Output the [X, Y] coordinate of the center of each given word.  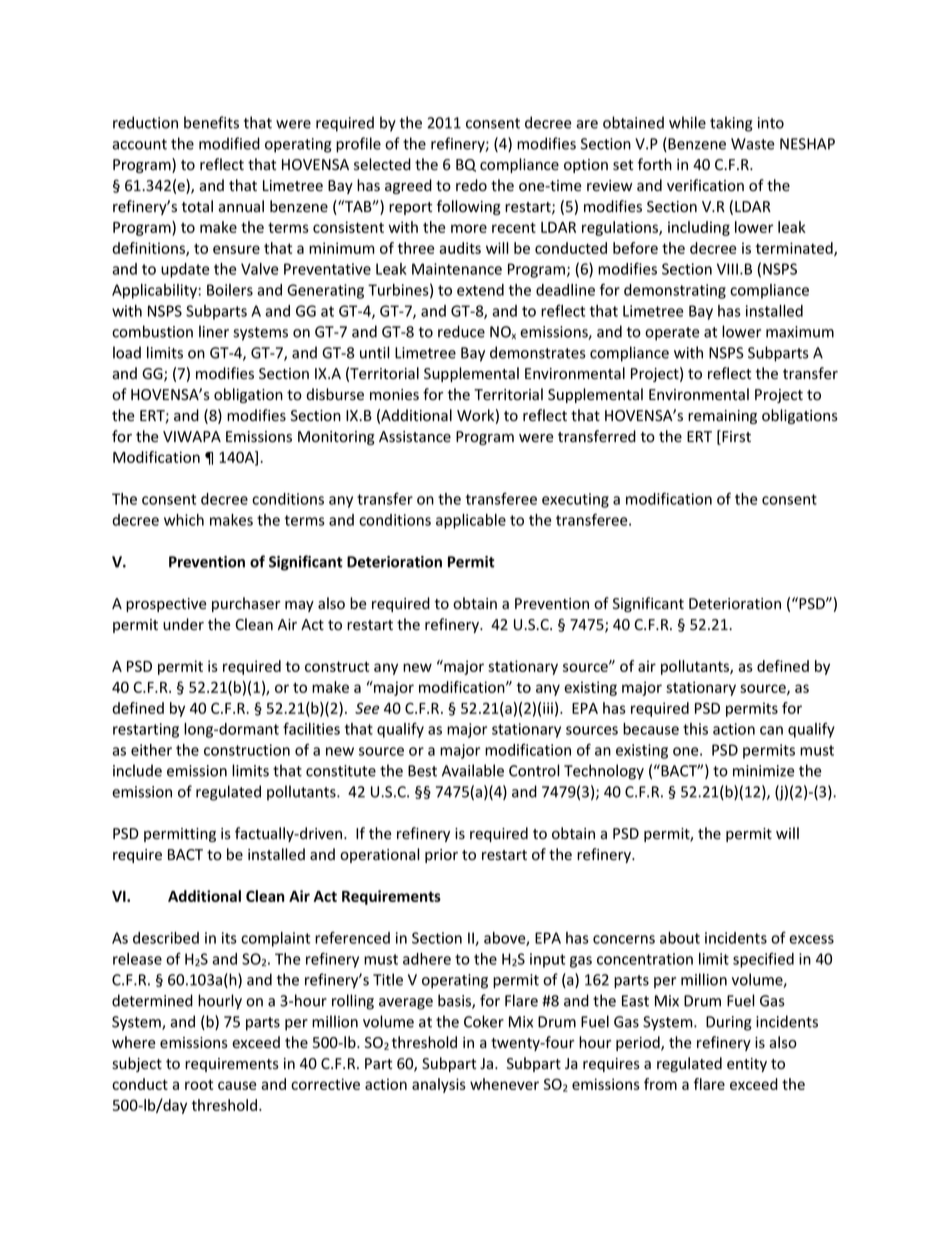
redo [471, 185]
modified [229, 143]
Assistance [415, 437]
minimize [764, 771]
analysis [439, 1085]
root [199, 1084]
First [735, 437]
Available [473, 770]
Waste [753, 144]
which [184, 520]
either [151, 750]
